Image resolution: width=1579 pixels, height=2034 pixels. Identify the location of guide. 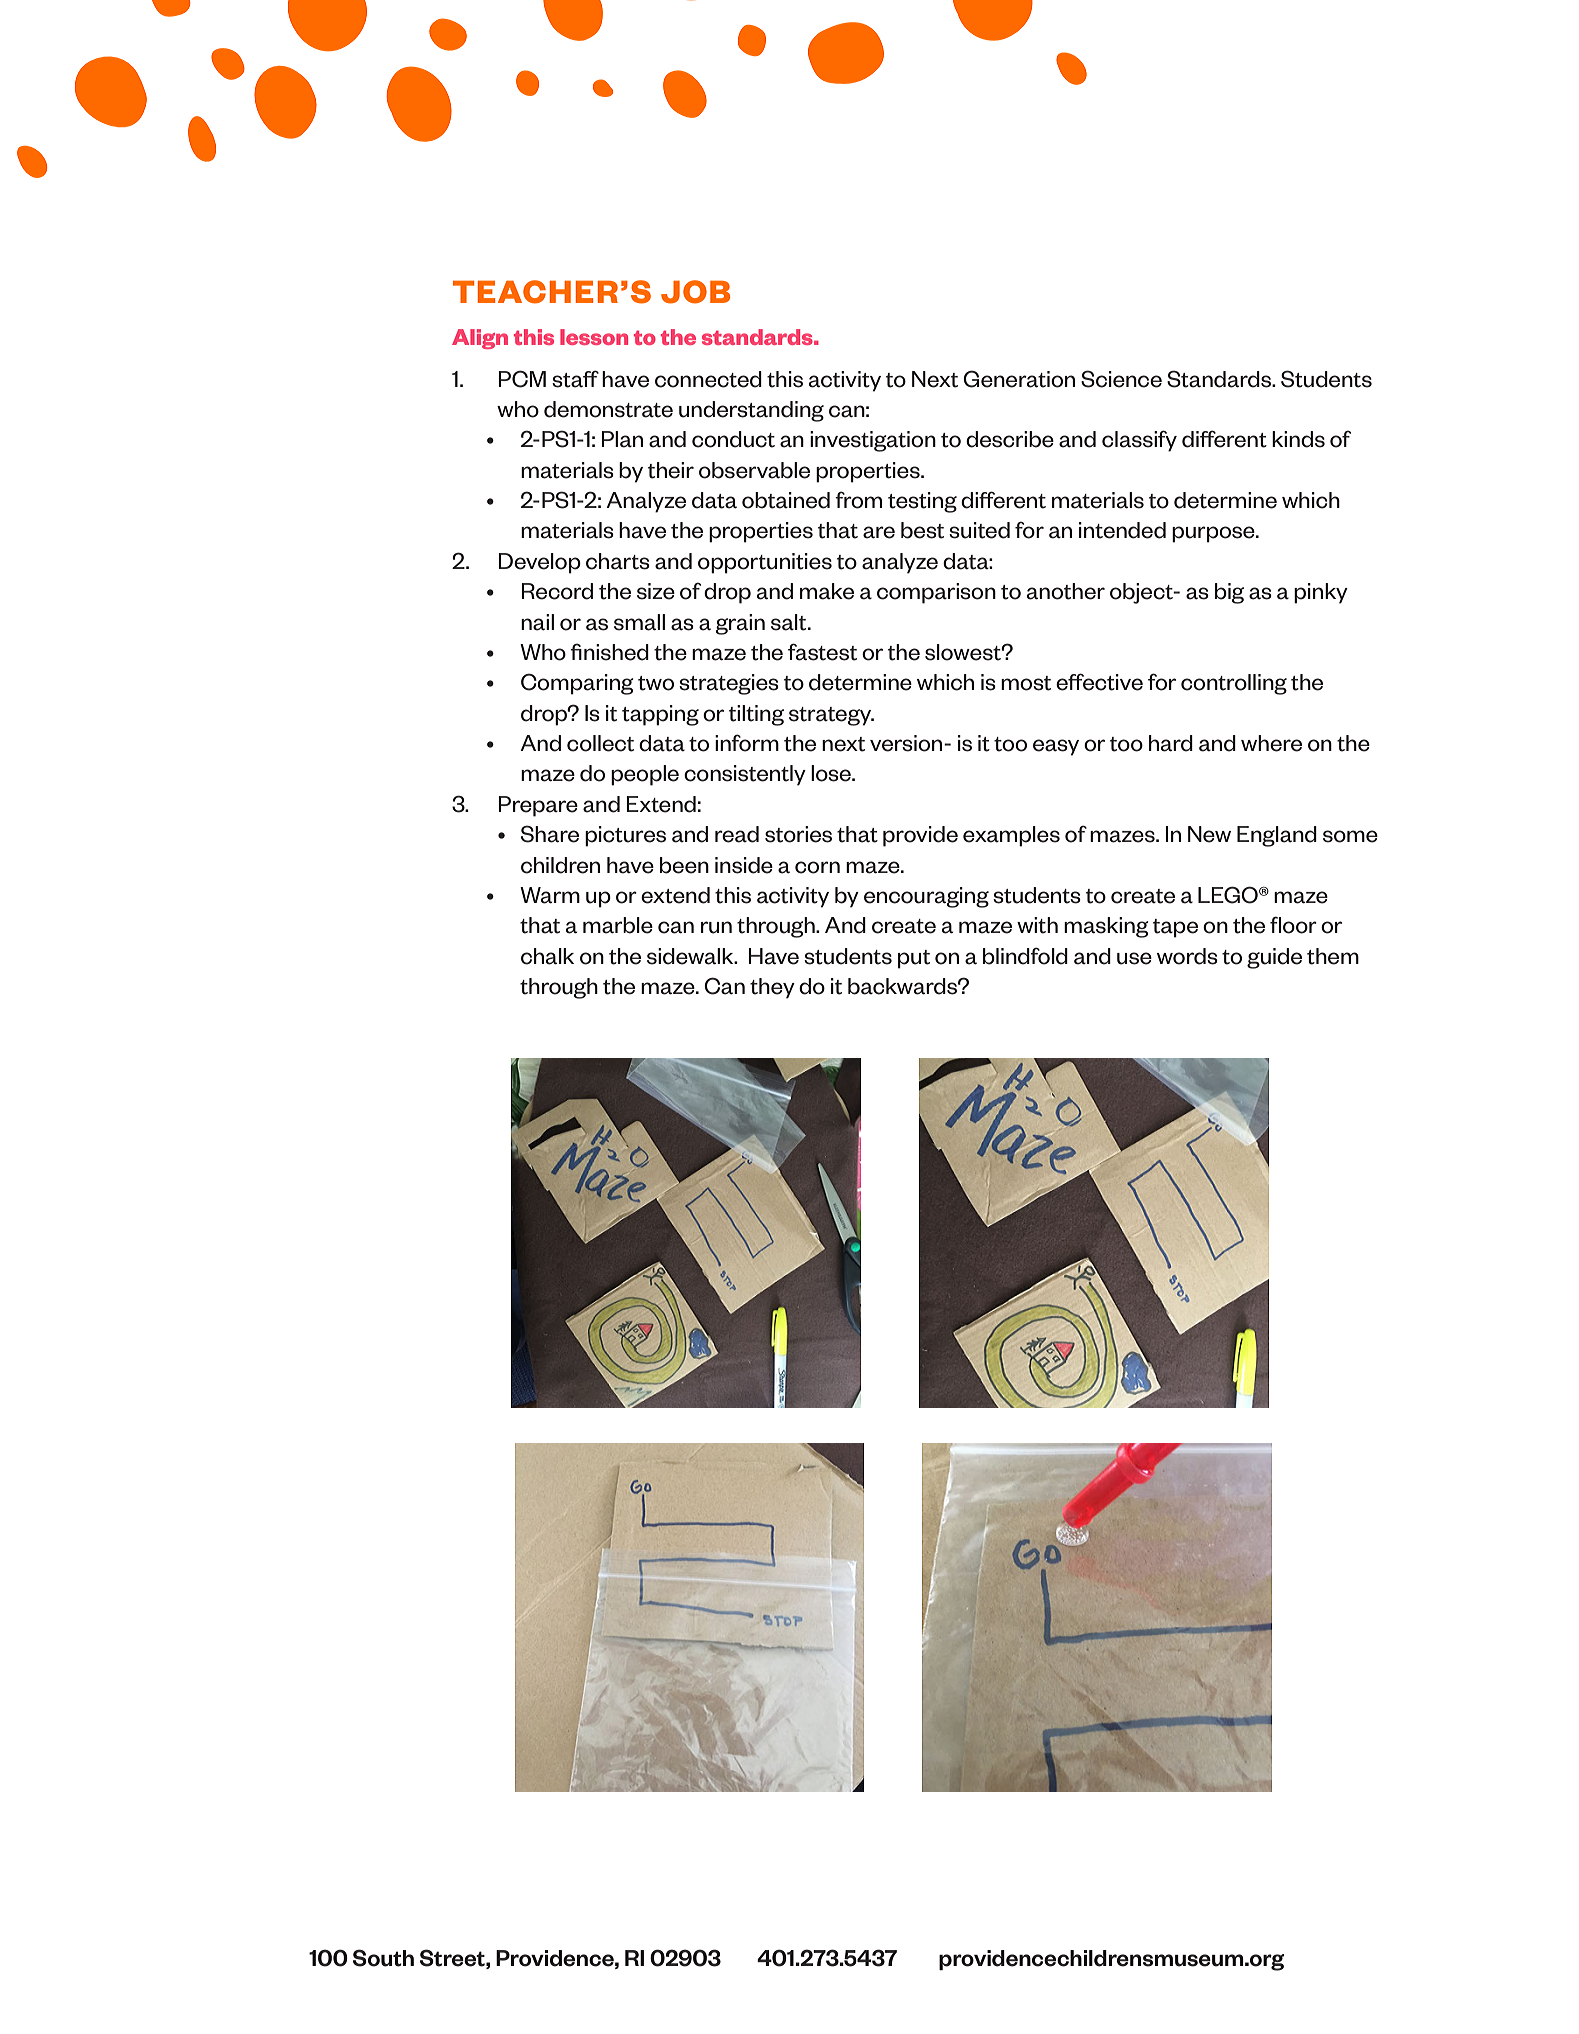
(1274, 958).
